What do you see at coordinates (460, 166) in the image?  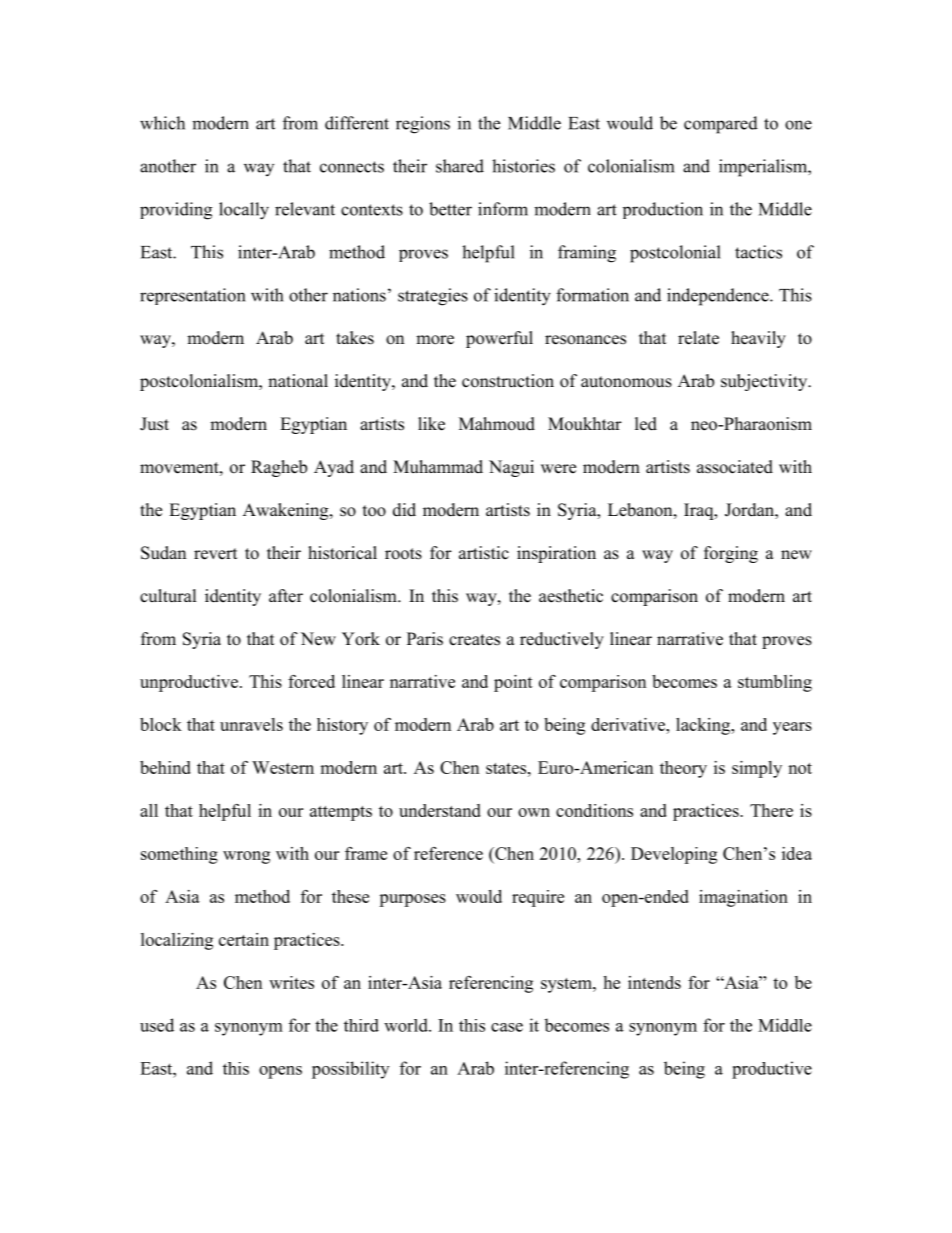 I see `shared` at bounding box center [460, 166].
